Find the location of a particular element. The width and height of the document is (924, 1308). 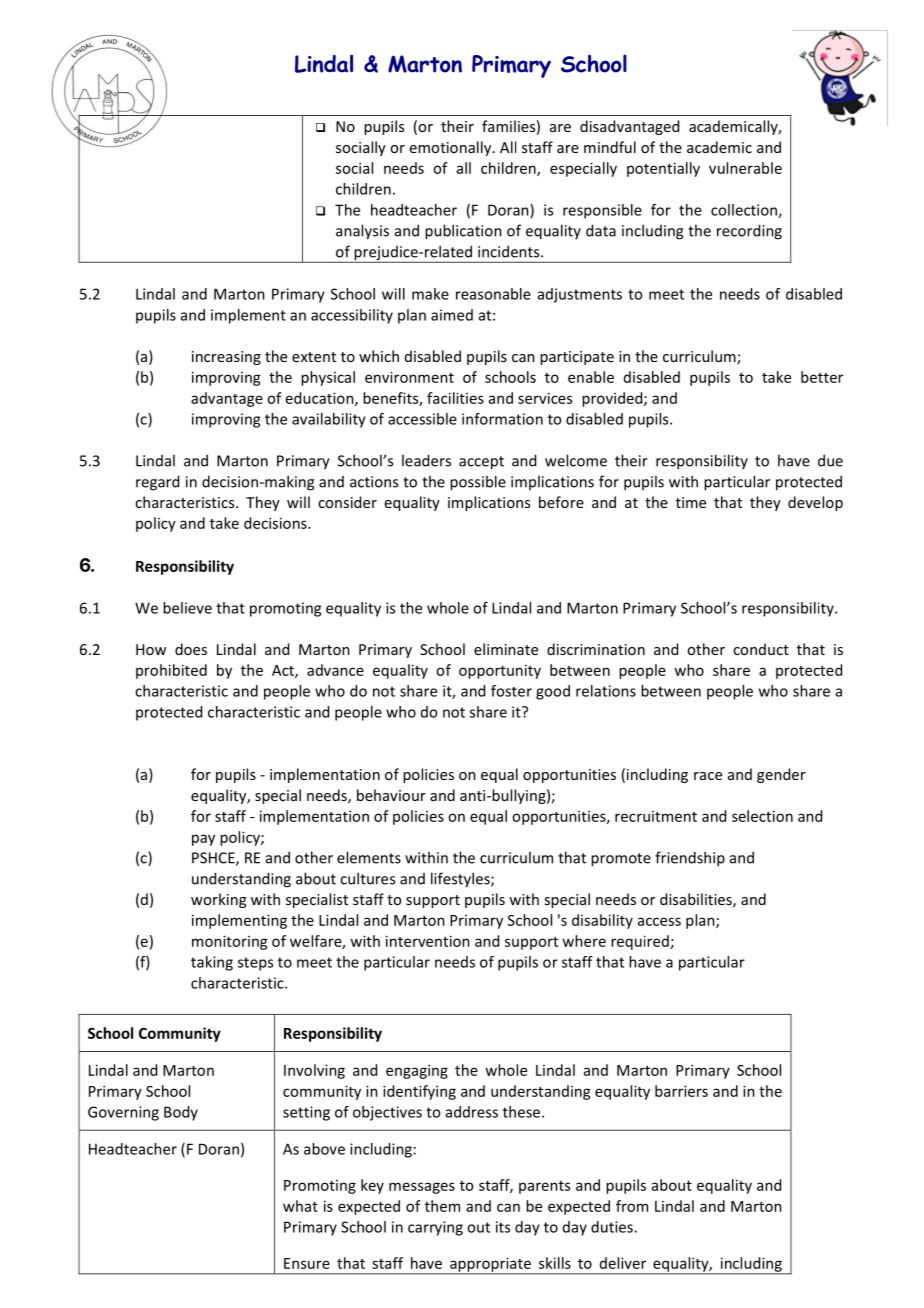

from is located at coordinates (632, 1206).
